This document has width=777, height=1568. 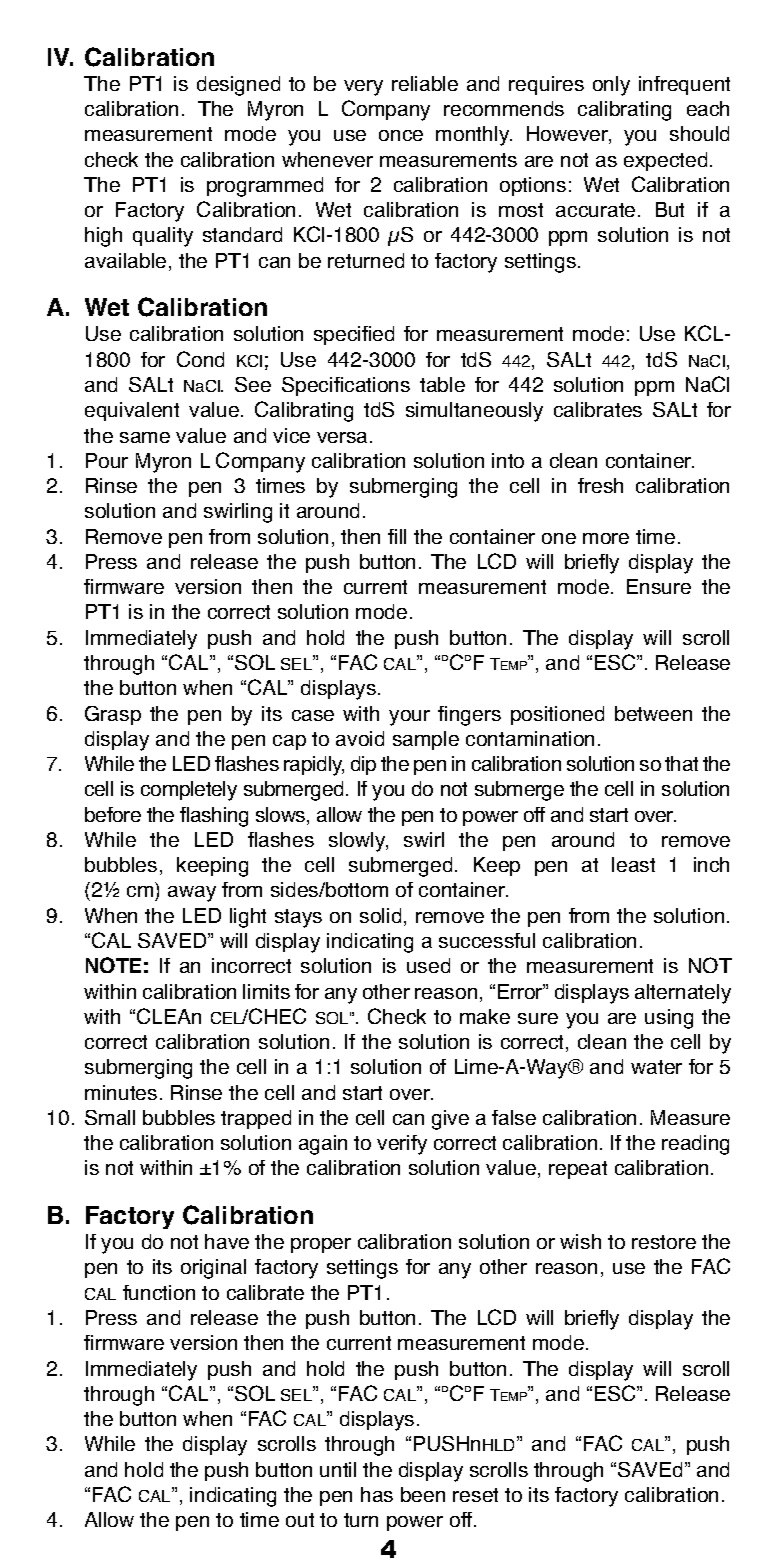 I want to click on designed, so click(x=238, y=86).
